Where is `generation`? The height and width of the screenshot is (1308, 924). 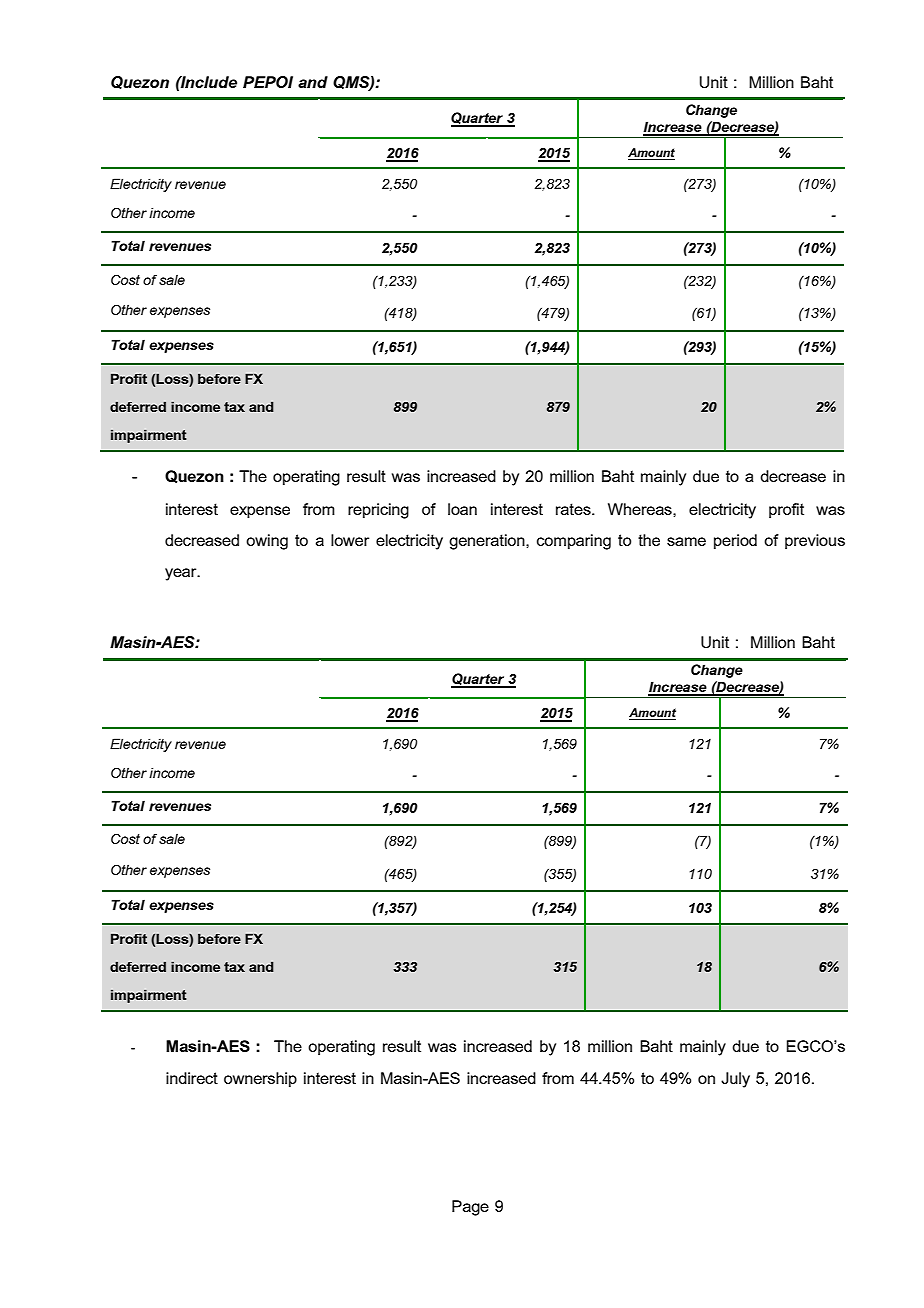
generation is located at coordinates (488, 542).
